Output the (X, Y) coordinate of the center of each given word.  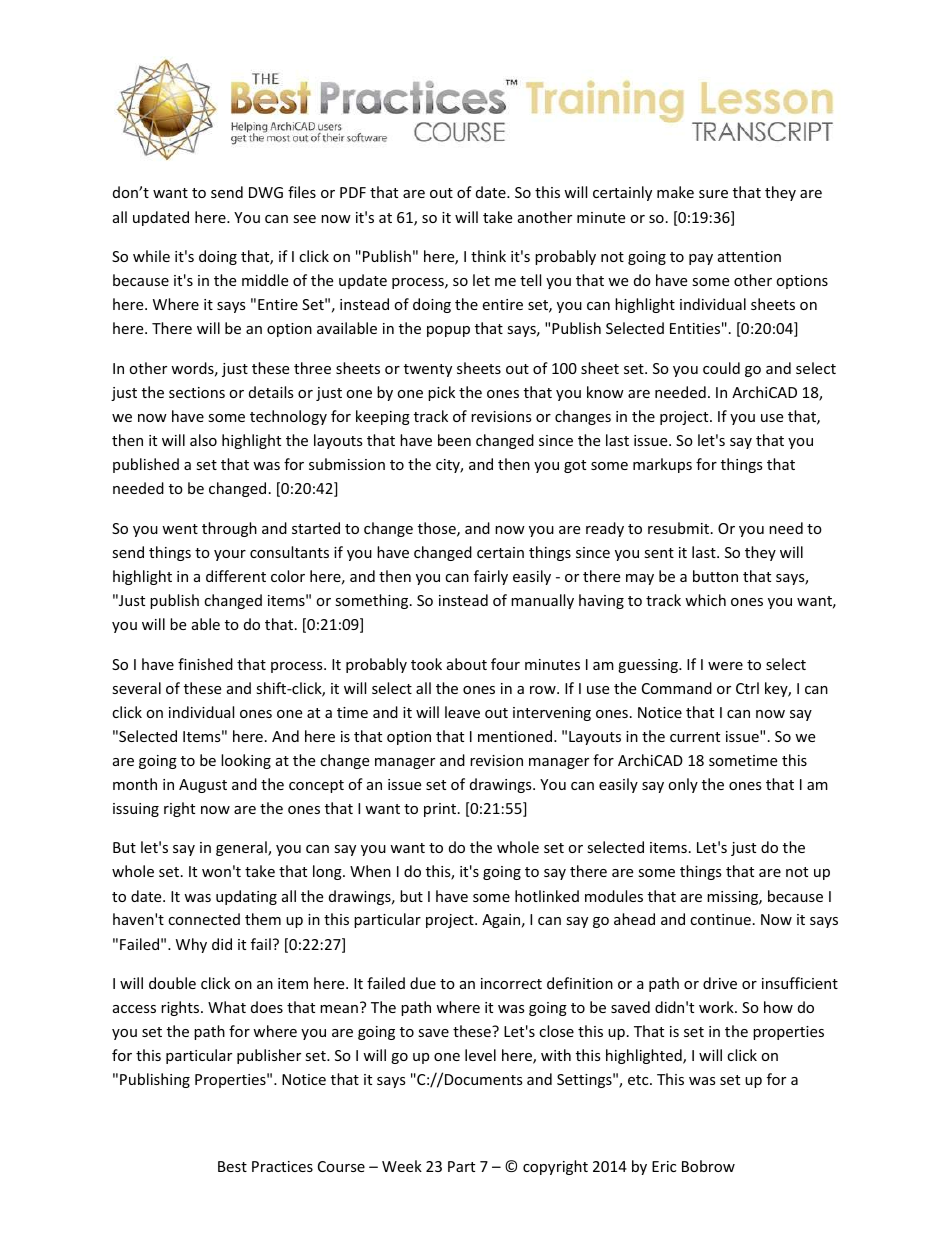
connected (204, 919)
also (203, 440)
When (370, 871)
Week (402, 1166)
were (725, 666)
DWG (266, 192)
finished (205, 664)
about (467, 664)
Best (232, 1166)
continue (720, 919)
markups (662, 465)
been (454, 440)
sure (713, 194)
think (488, 256)
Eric (664, 1166)
